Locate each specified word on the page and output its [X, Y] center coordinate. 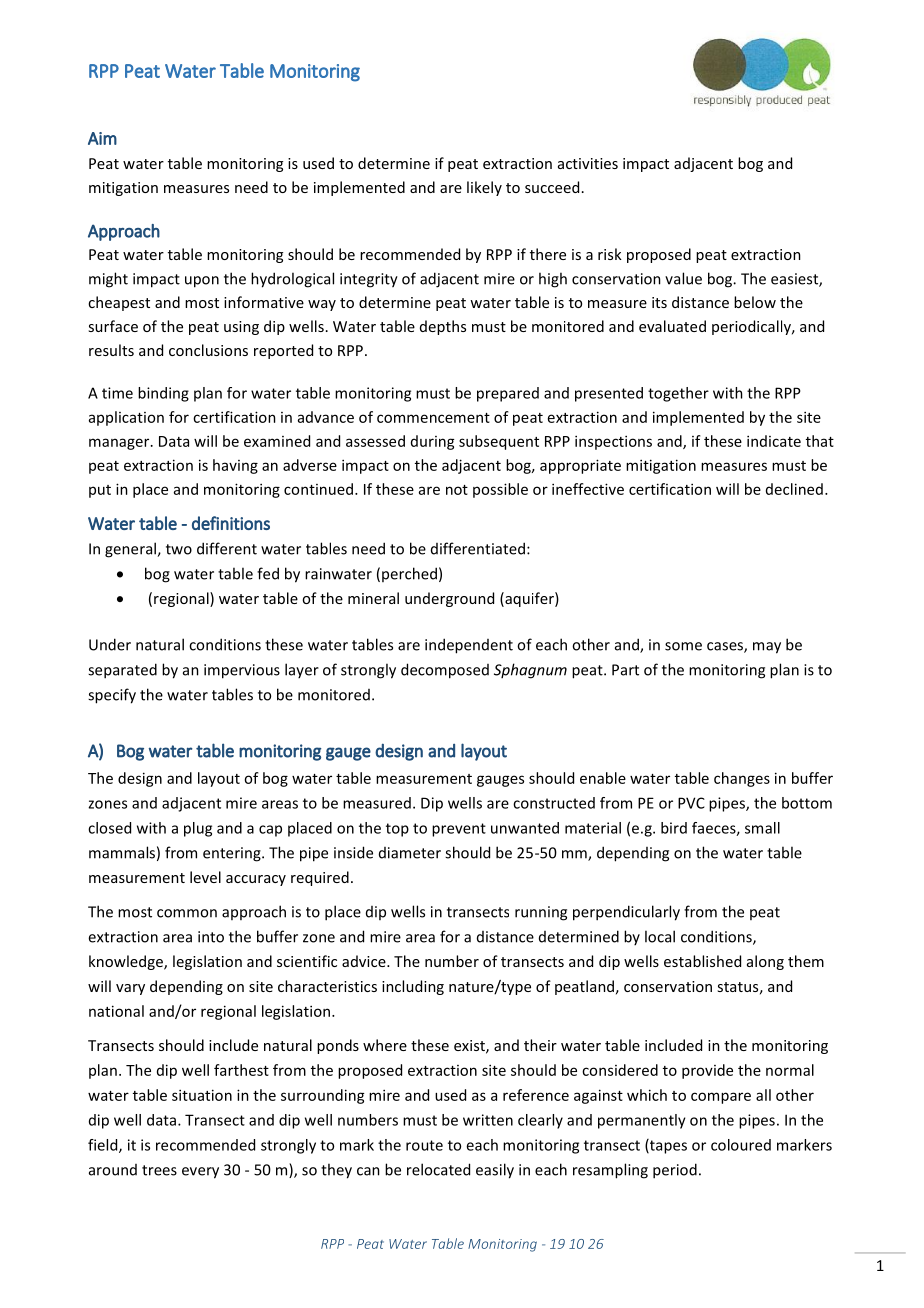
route [424, 1145]
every [200, 1173]
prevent [459, 830]
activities [588, 163]
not [457, 490]
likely [484, 188]
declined [794, 489]
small [762, 828]
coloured [741, 1145]
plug [198, 829]
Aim [102, 138]
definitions [231, 523]
